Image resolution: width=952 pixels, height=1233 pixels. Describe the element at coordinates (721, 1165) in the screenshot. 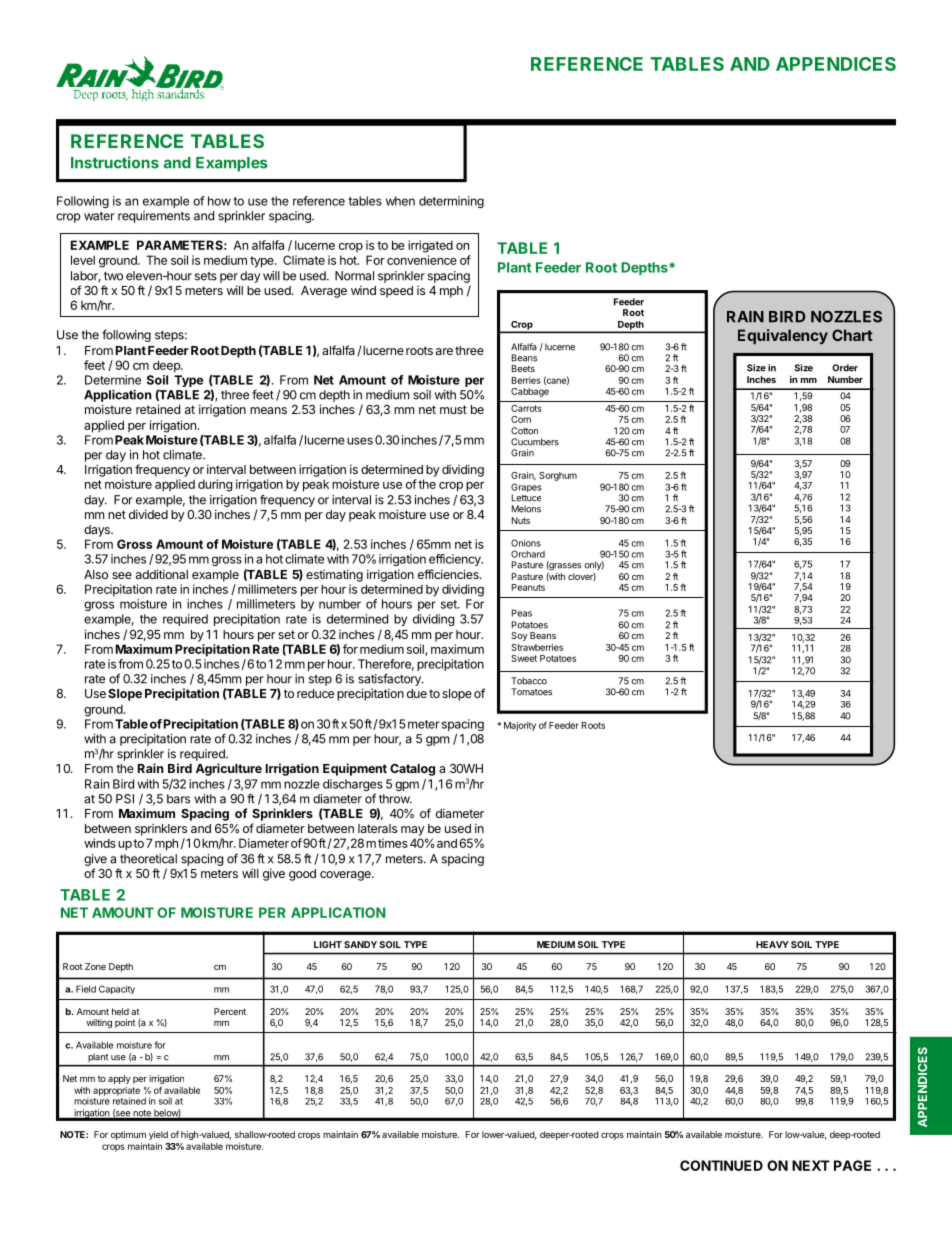

I see `CONTINUED` at that location.
